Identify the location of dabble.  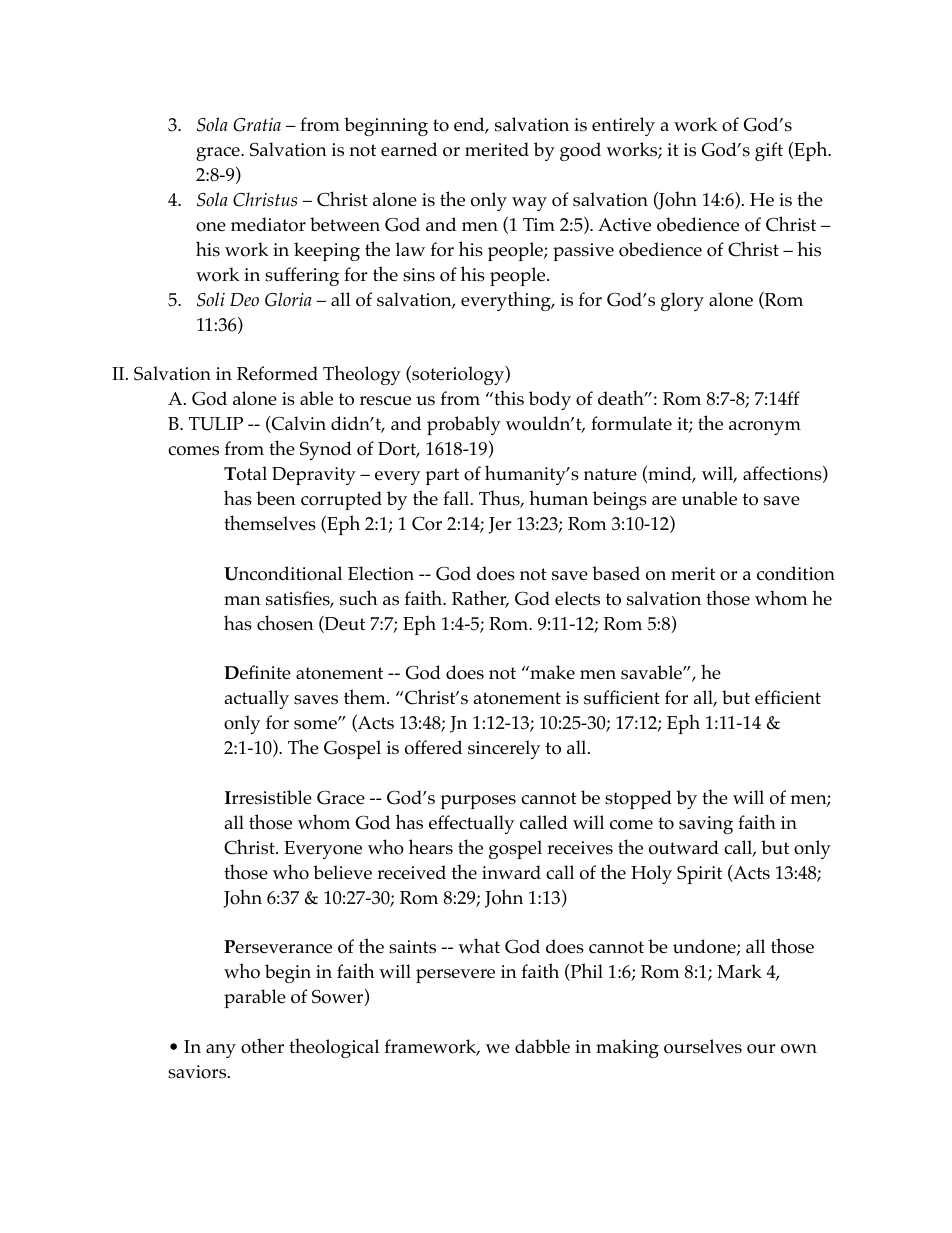
(542, 1046).
